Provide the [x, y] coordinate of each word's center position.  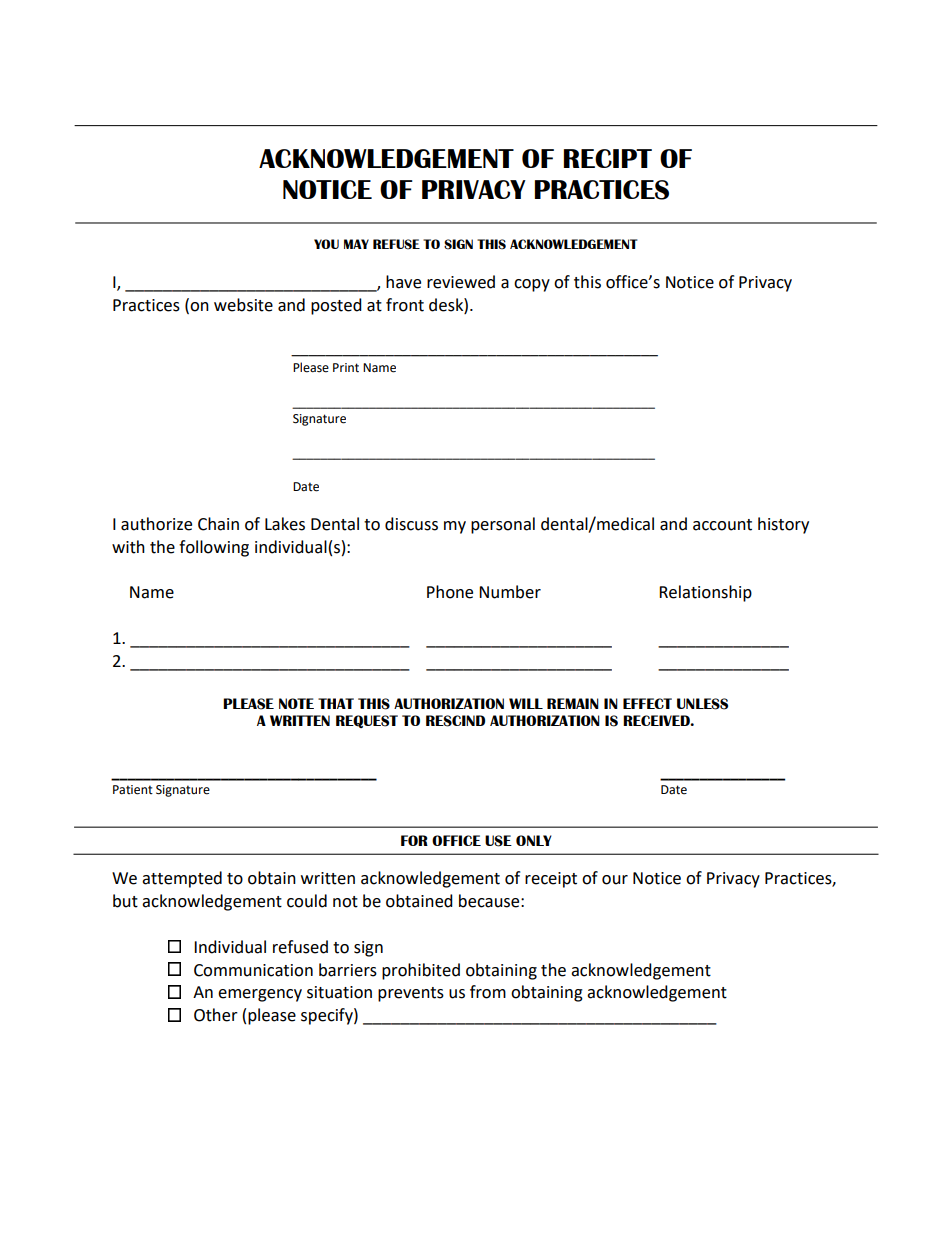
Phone [450, 592]
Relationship [705, 593]
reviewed [461, 282]
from [488, 992]
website [243, 305]
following [214, 548]
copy [532, 285]
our [615, 880]
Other [216, 1015]
